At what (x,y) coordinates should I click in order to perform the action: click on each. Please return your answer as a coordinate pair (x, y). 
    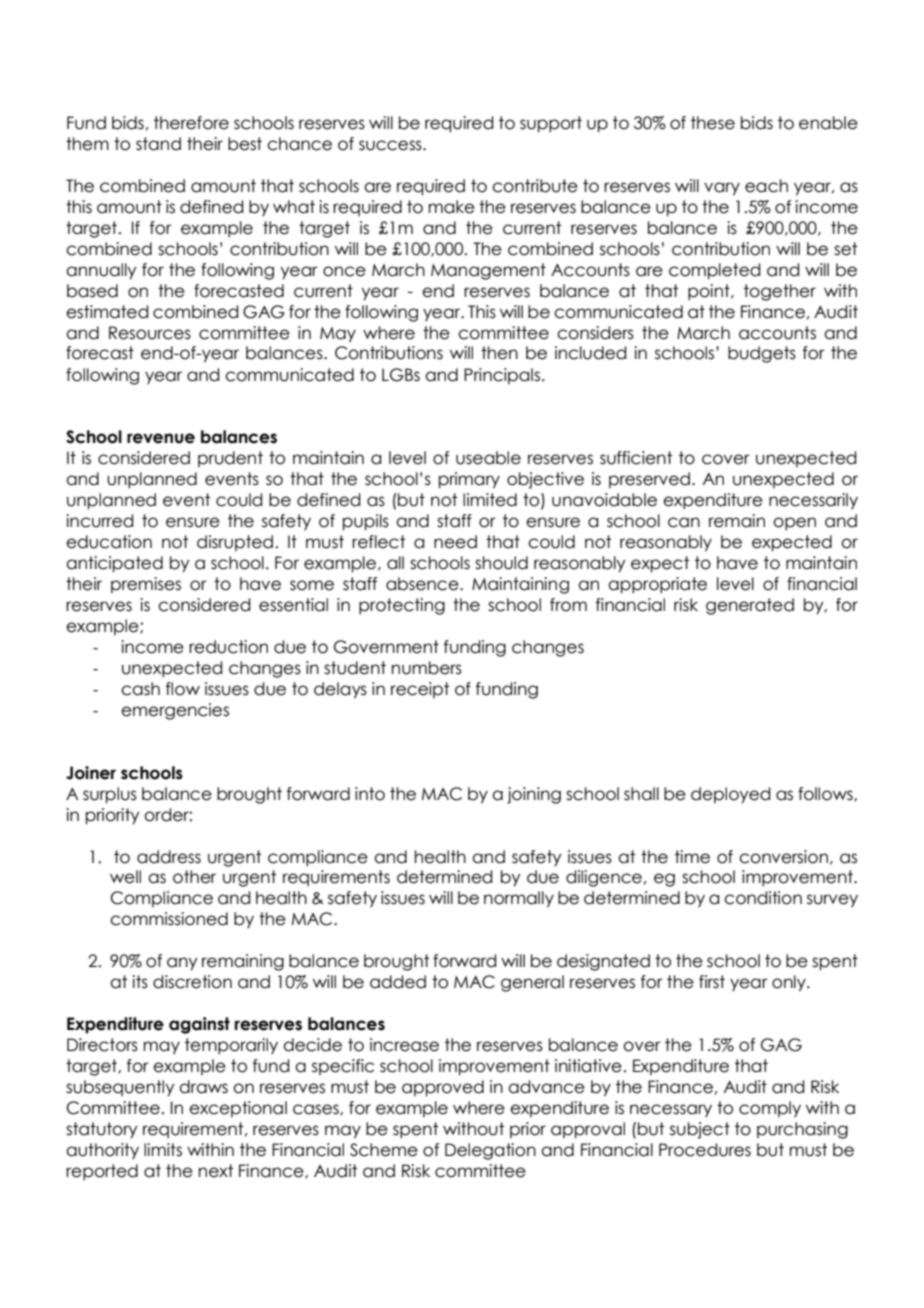
    Looking at the image, I should click on (766, 186).
